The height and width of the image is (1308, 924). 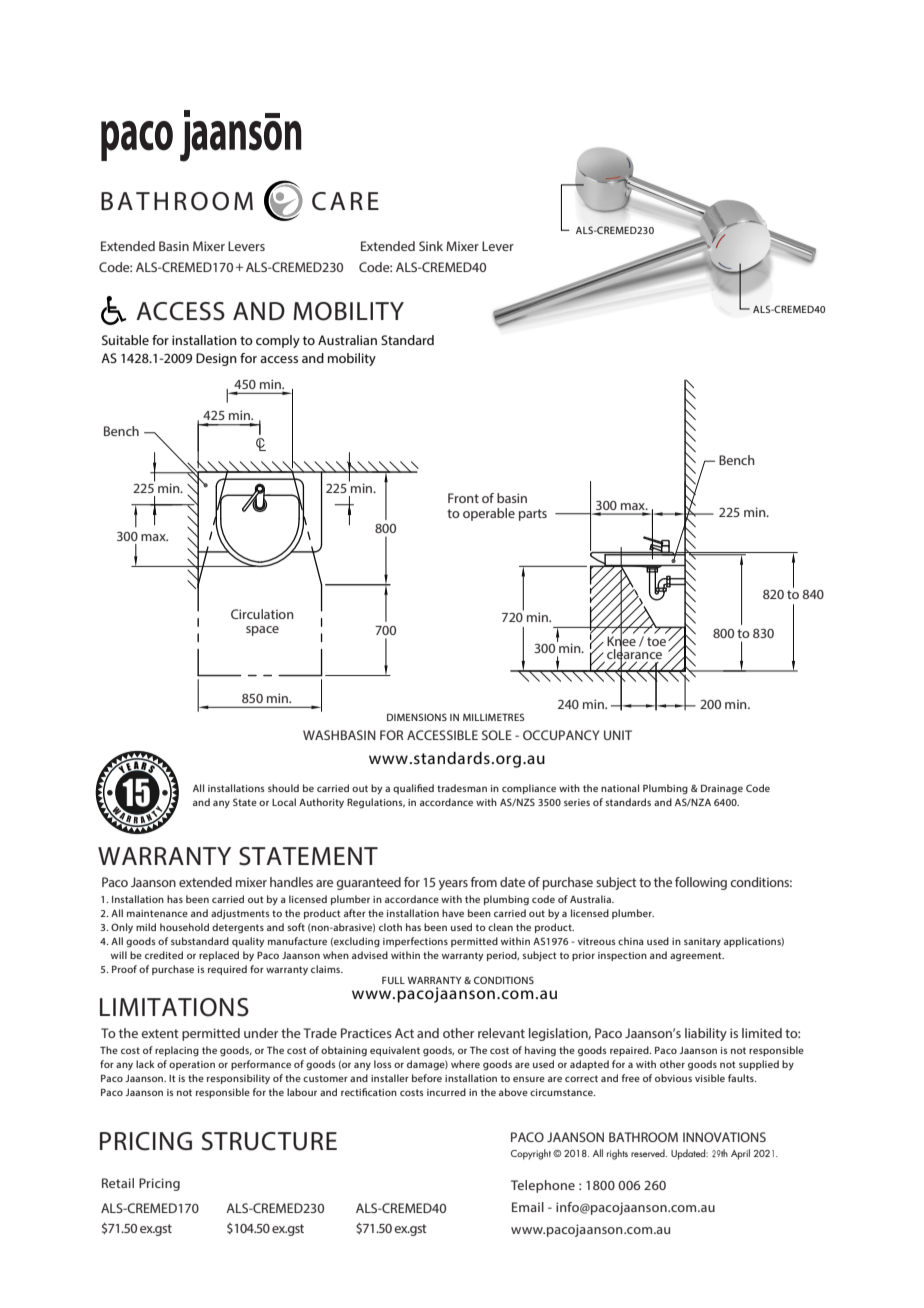 What do you see at coordinates (533, 515) in the image?
I see `parts` at bounding box center [533, 515].
